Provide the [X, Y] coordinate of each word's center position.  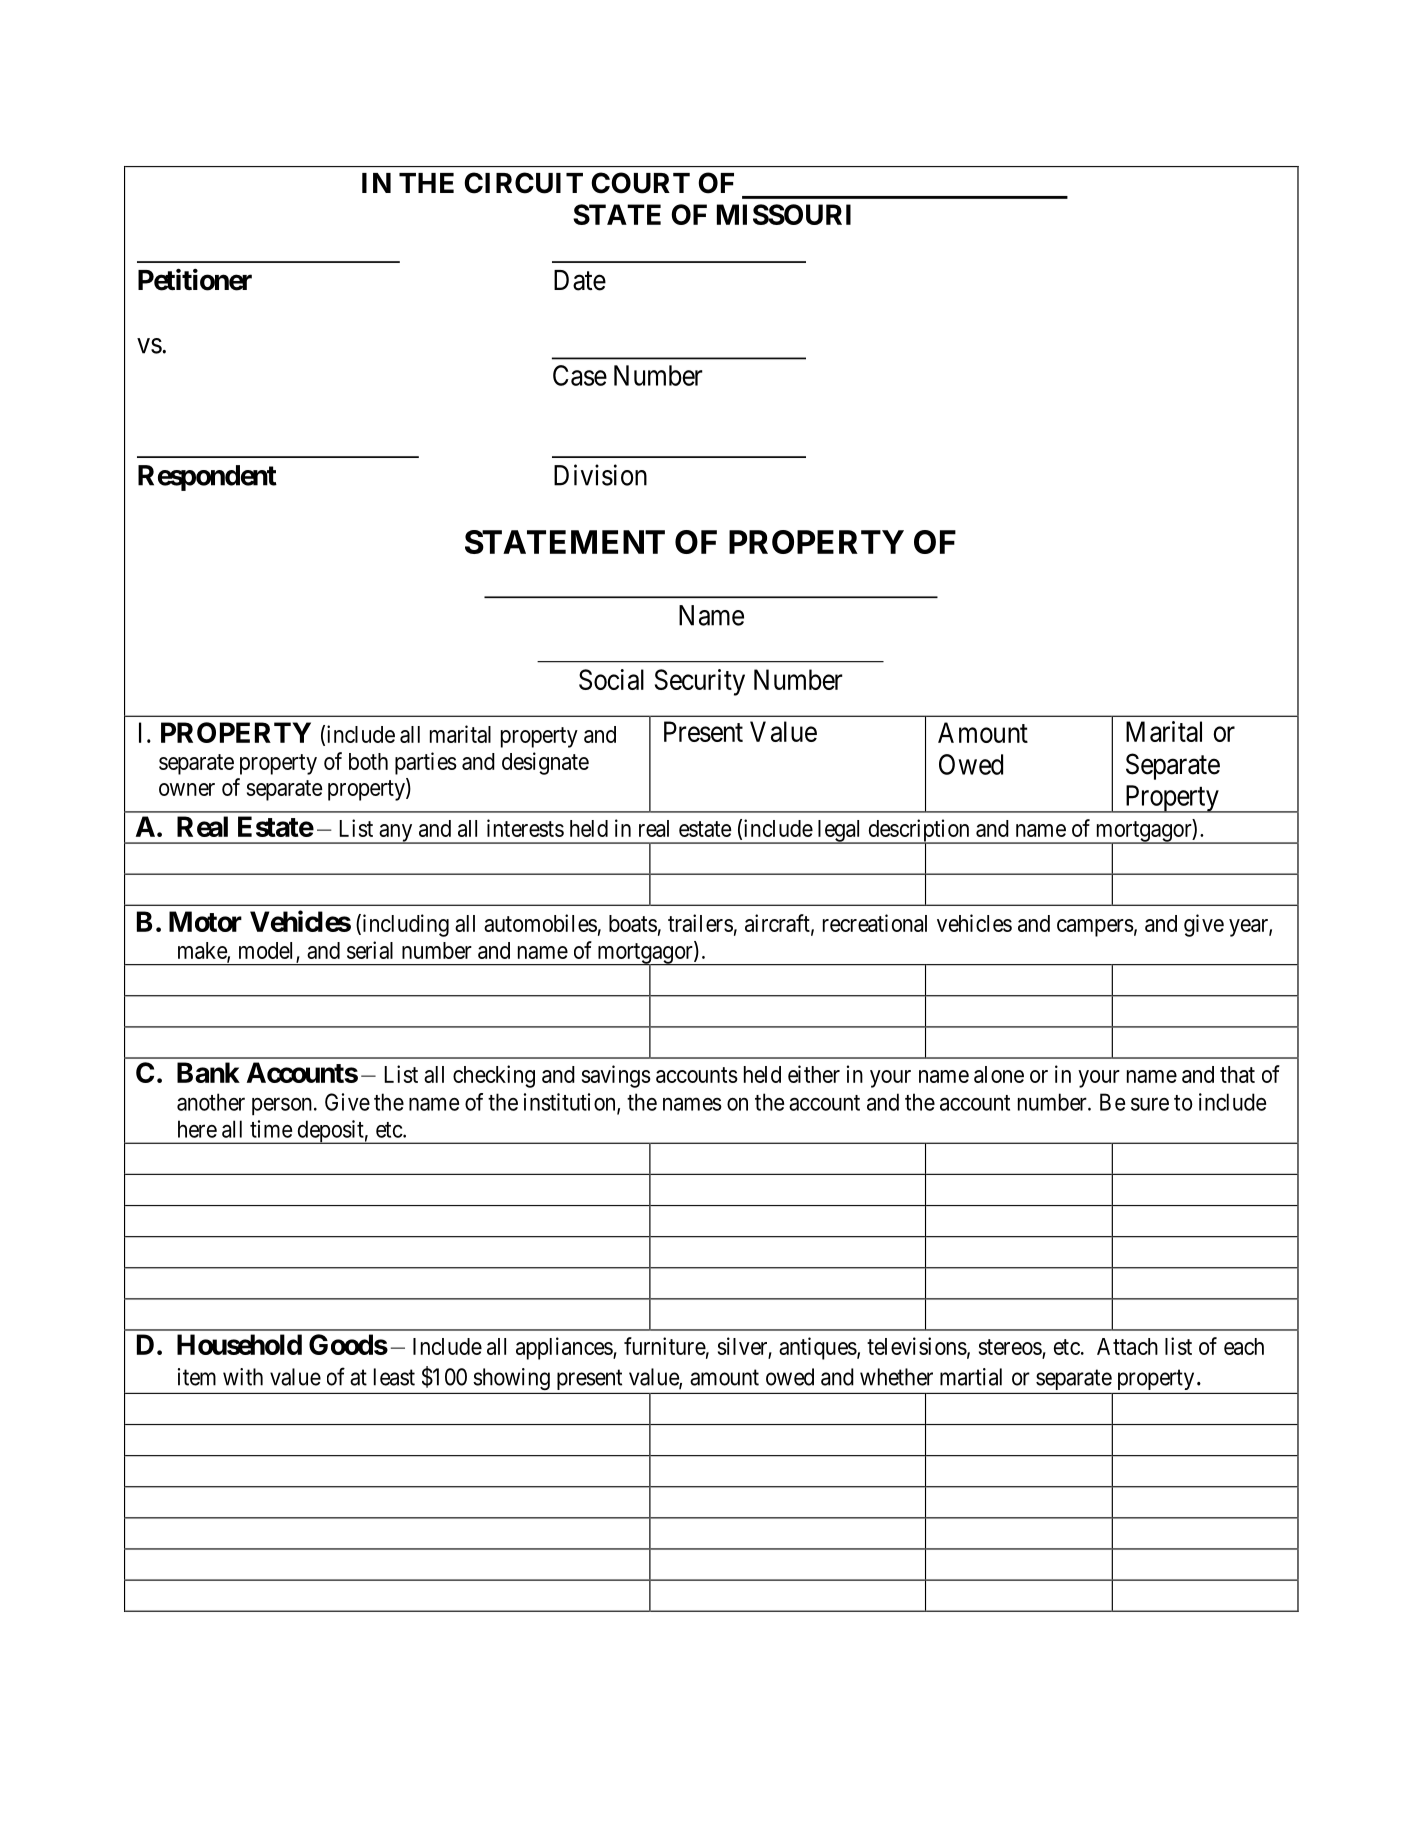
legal [839, 832]
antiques [818, 1348]
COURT [640, 183]
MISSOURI [784, 214]
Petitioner [195, 280]
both [368, 761]
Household [239, 1344]
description [919, 831]
